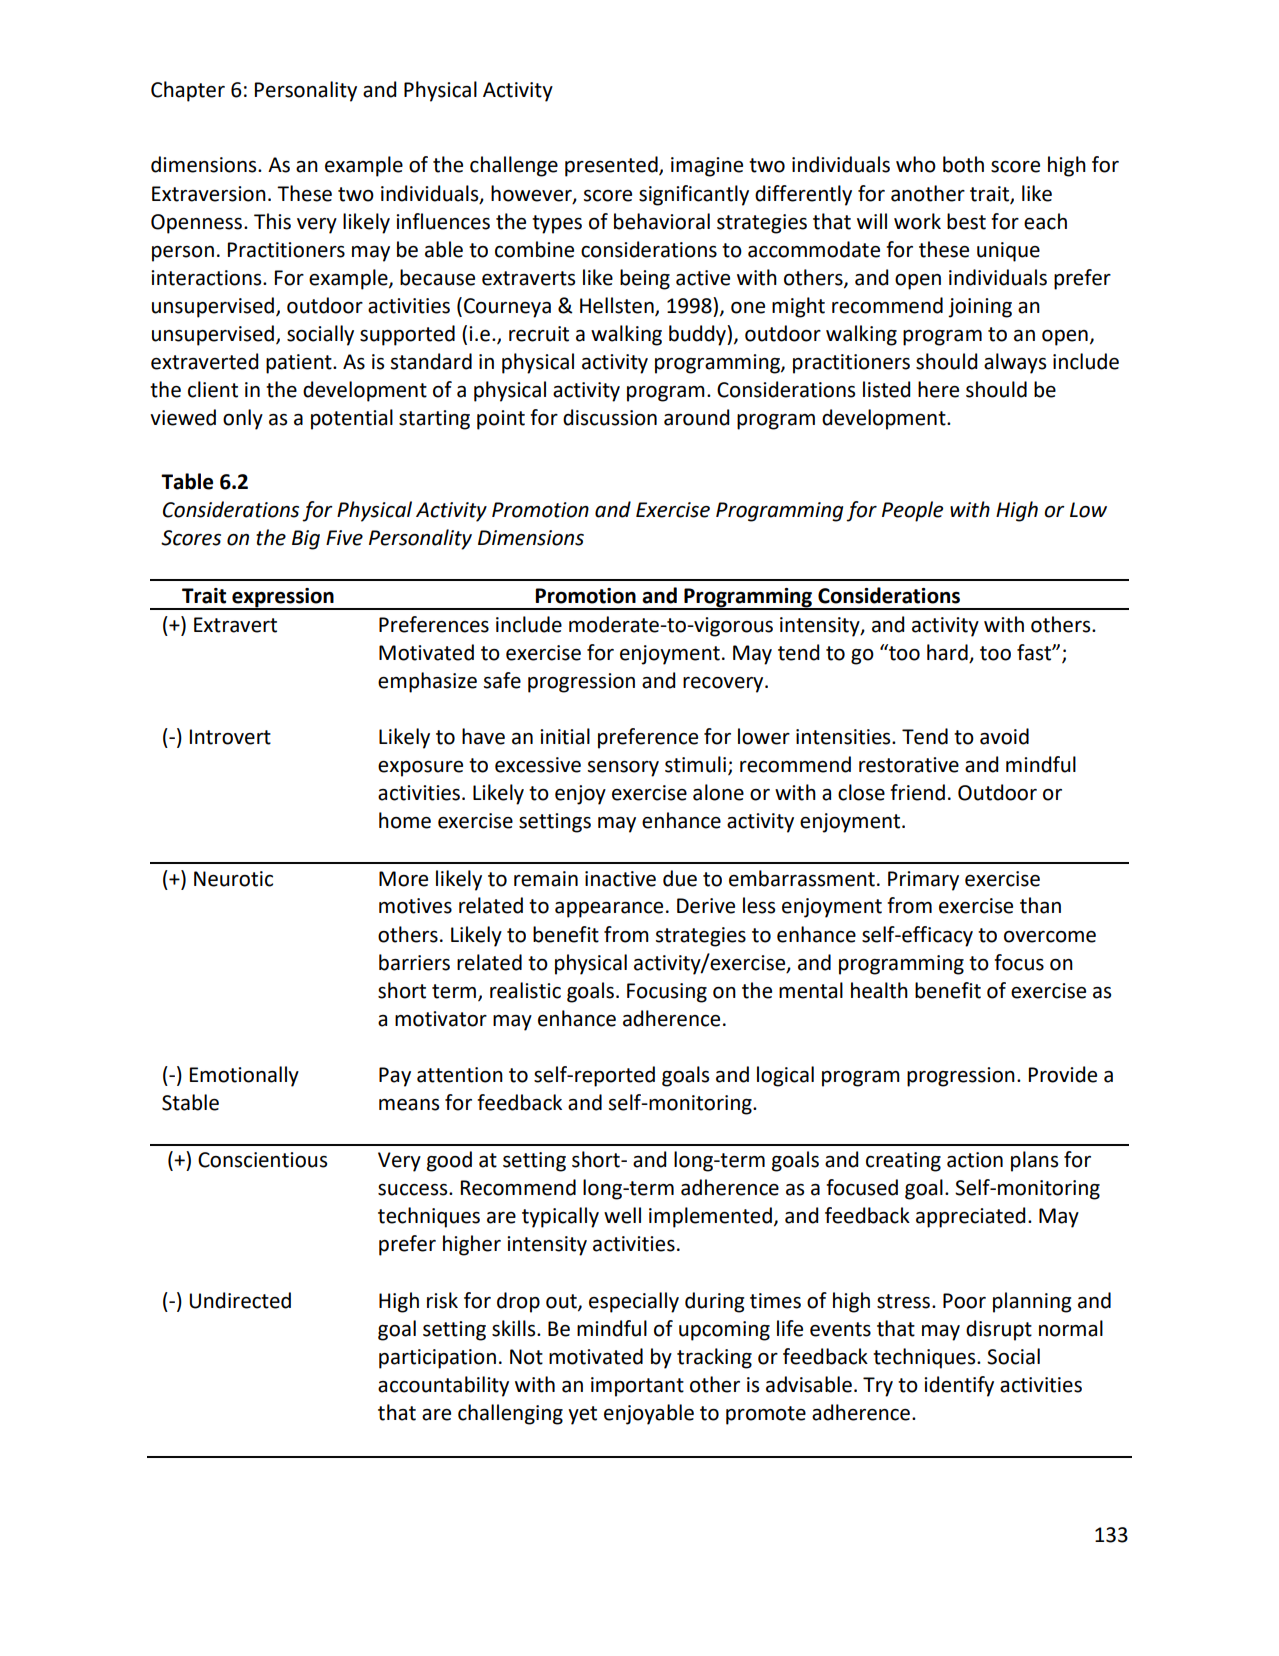 The width and height of the screenshot is (1279, 1656). I want to click on Neurotic, so click(233, 879).
